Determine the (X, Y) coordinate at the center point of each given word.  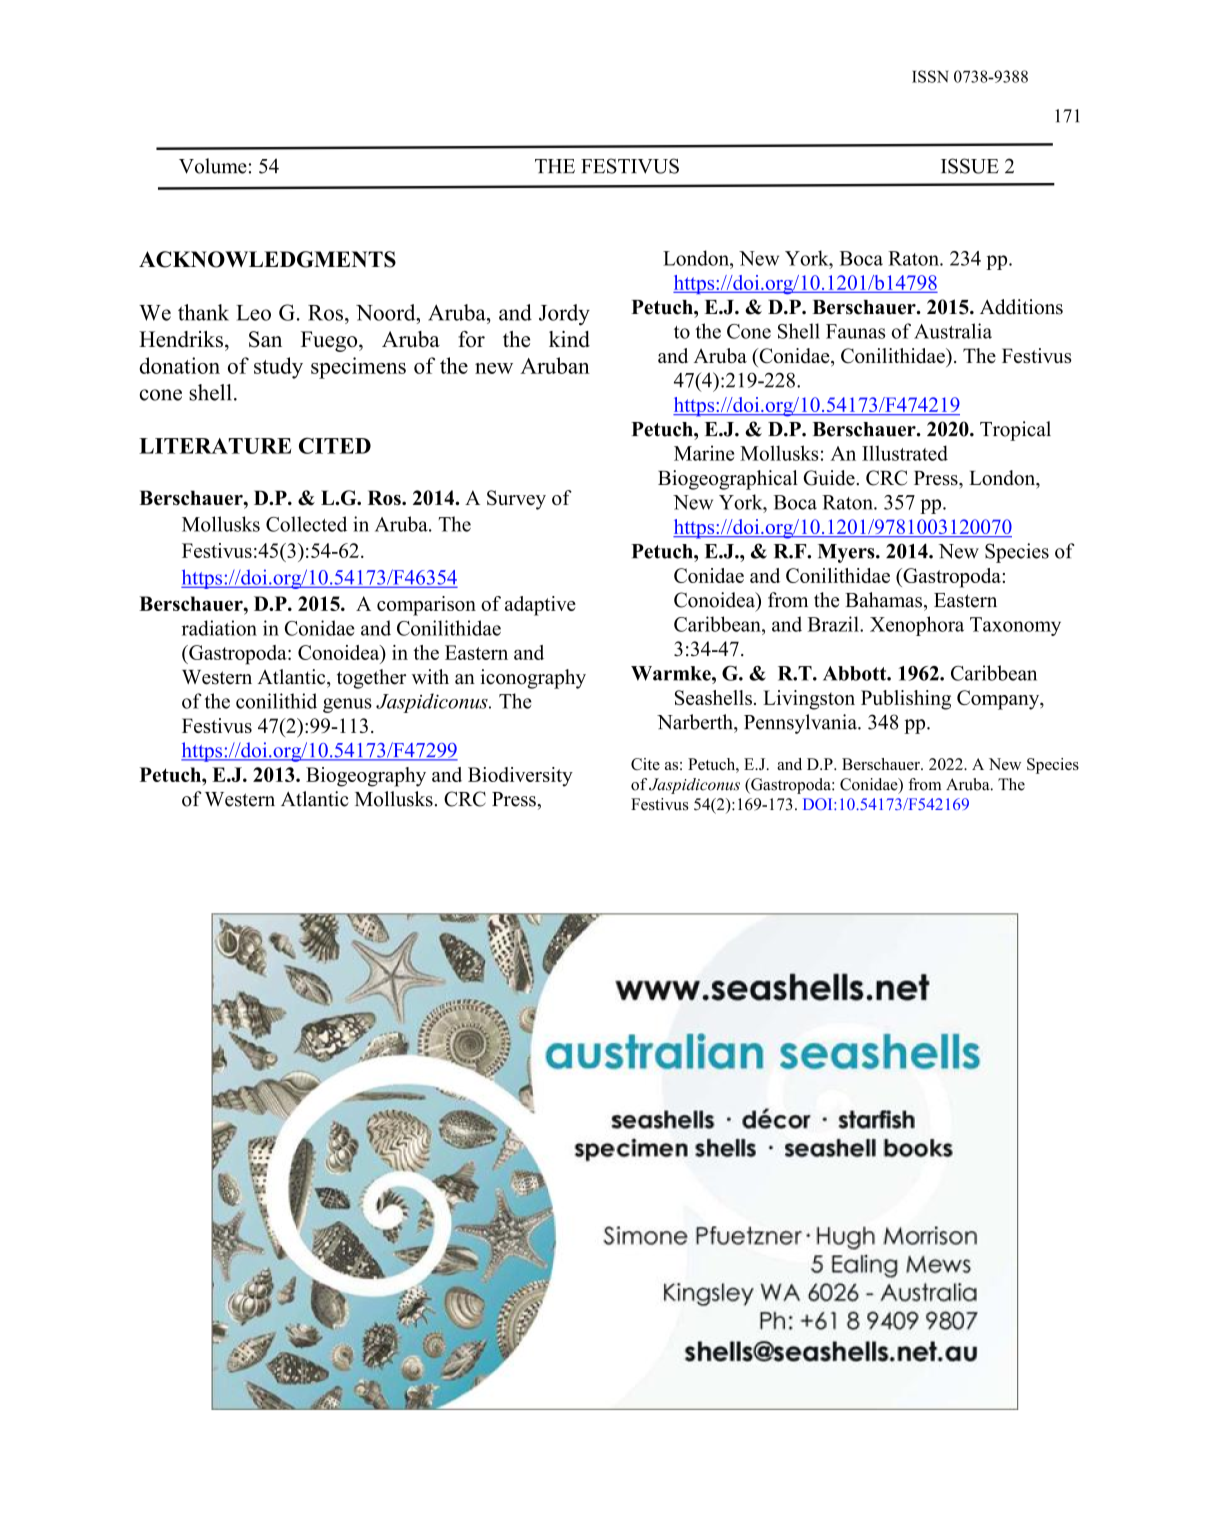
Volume (213, 166)
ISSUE (970, 166)
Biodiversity (520, 777)
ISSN (930, 76)
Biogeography (366, 777)
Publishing (906, 700)
